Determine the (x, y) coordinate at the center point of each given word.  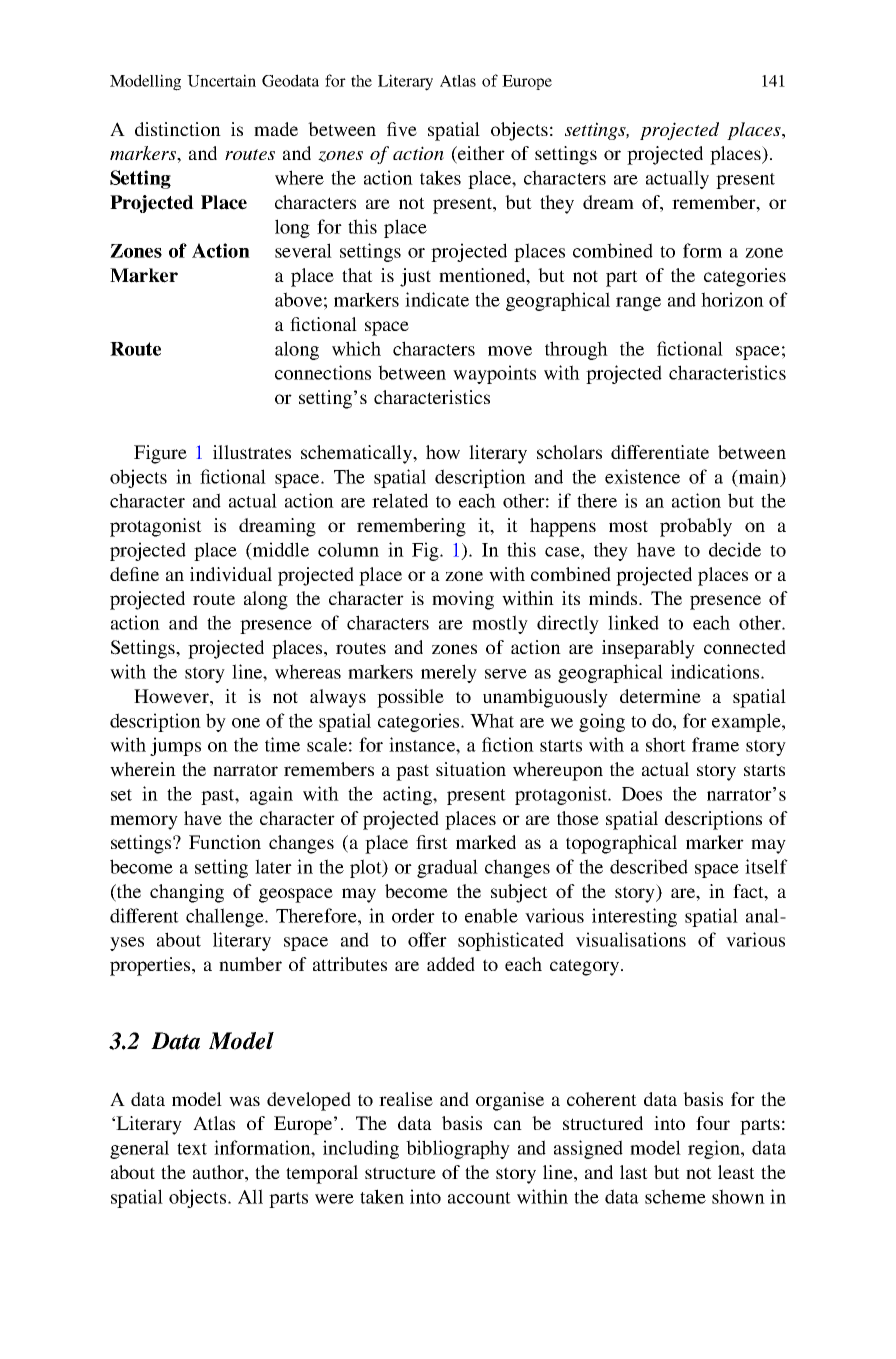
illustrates (252, 452)
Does (642, 794)
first (432, 842)
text (192, 1149)
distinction (178, 129)
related (400, 500)
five (402, 129)
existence (642, 476)
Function (225, 842)
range (638, 304)
